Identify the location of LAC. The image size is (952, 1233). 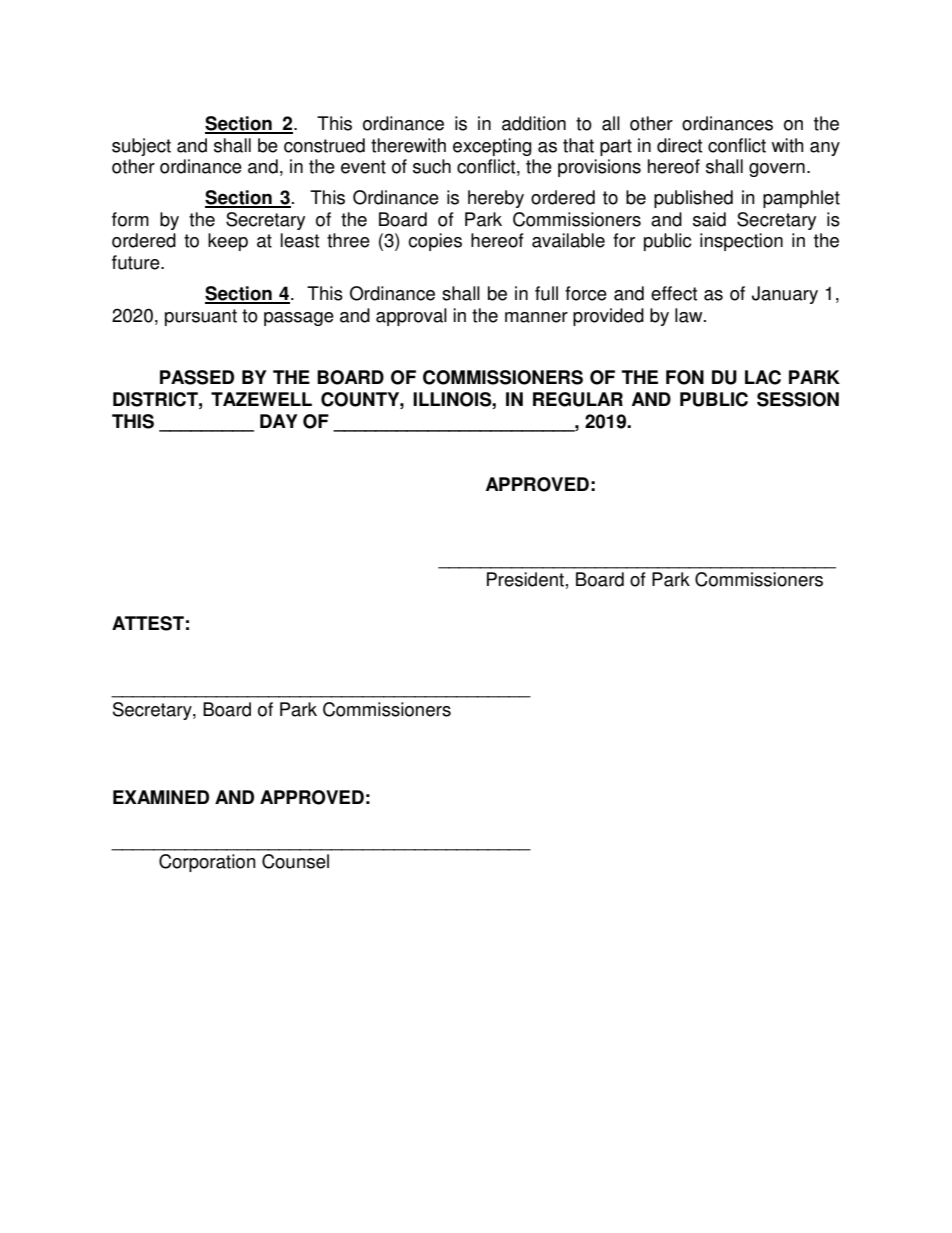
(763, 377).
